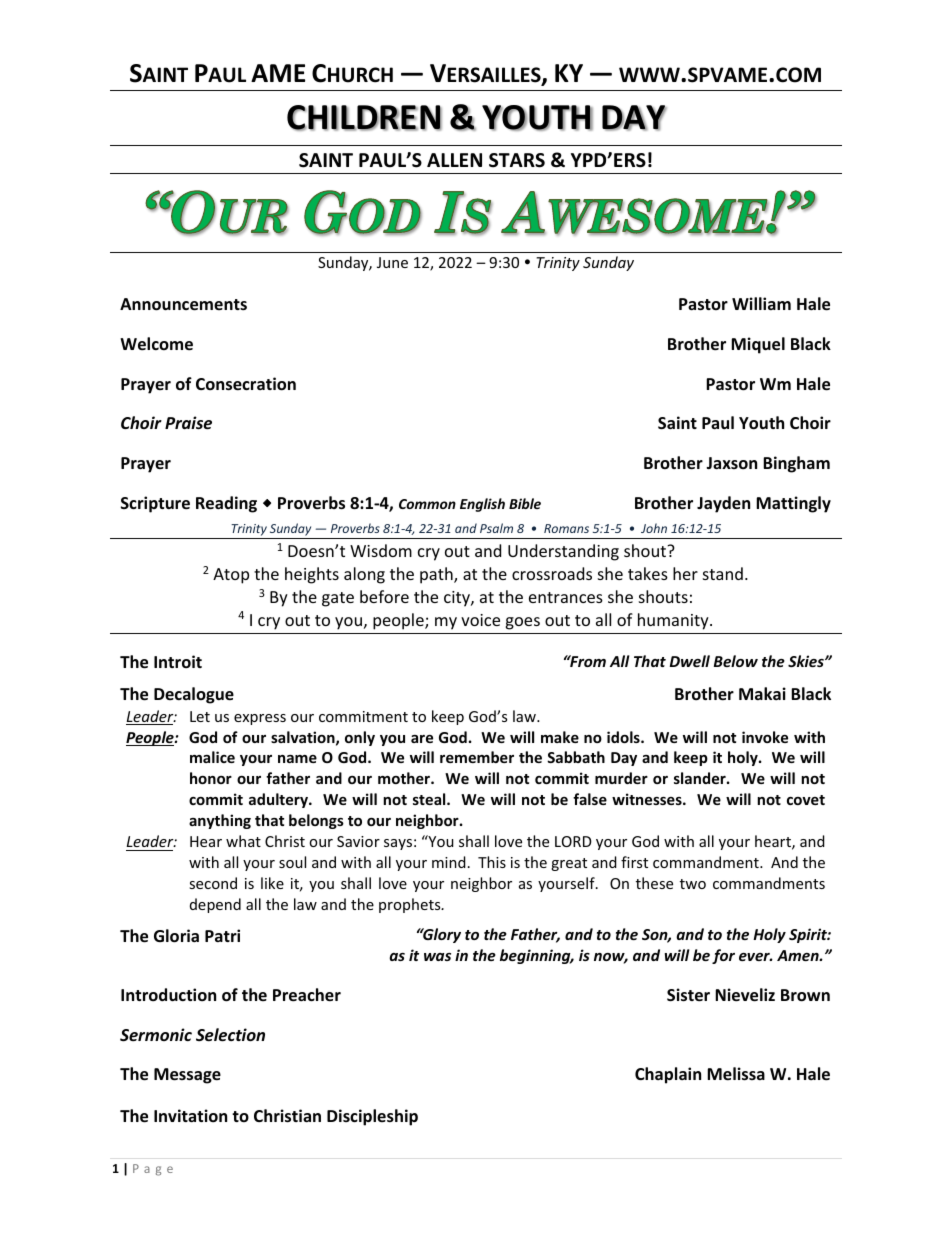 Image resolution: width=952 pixels, height=1233 pixels. What do you see at coordinates (215, 905) in the screenshot?
I see `depend` at bounding box center [215, 905].
